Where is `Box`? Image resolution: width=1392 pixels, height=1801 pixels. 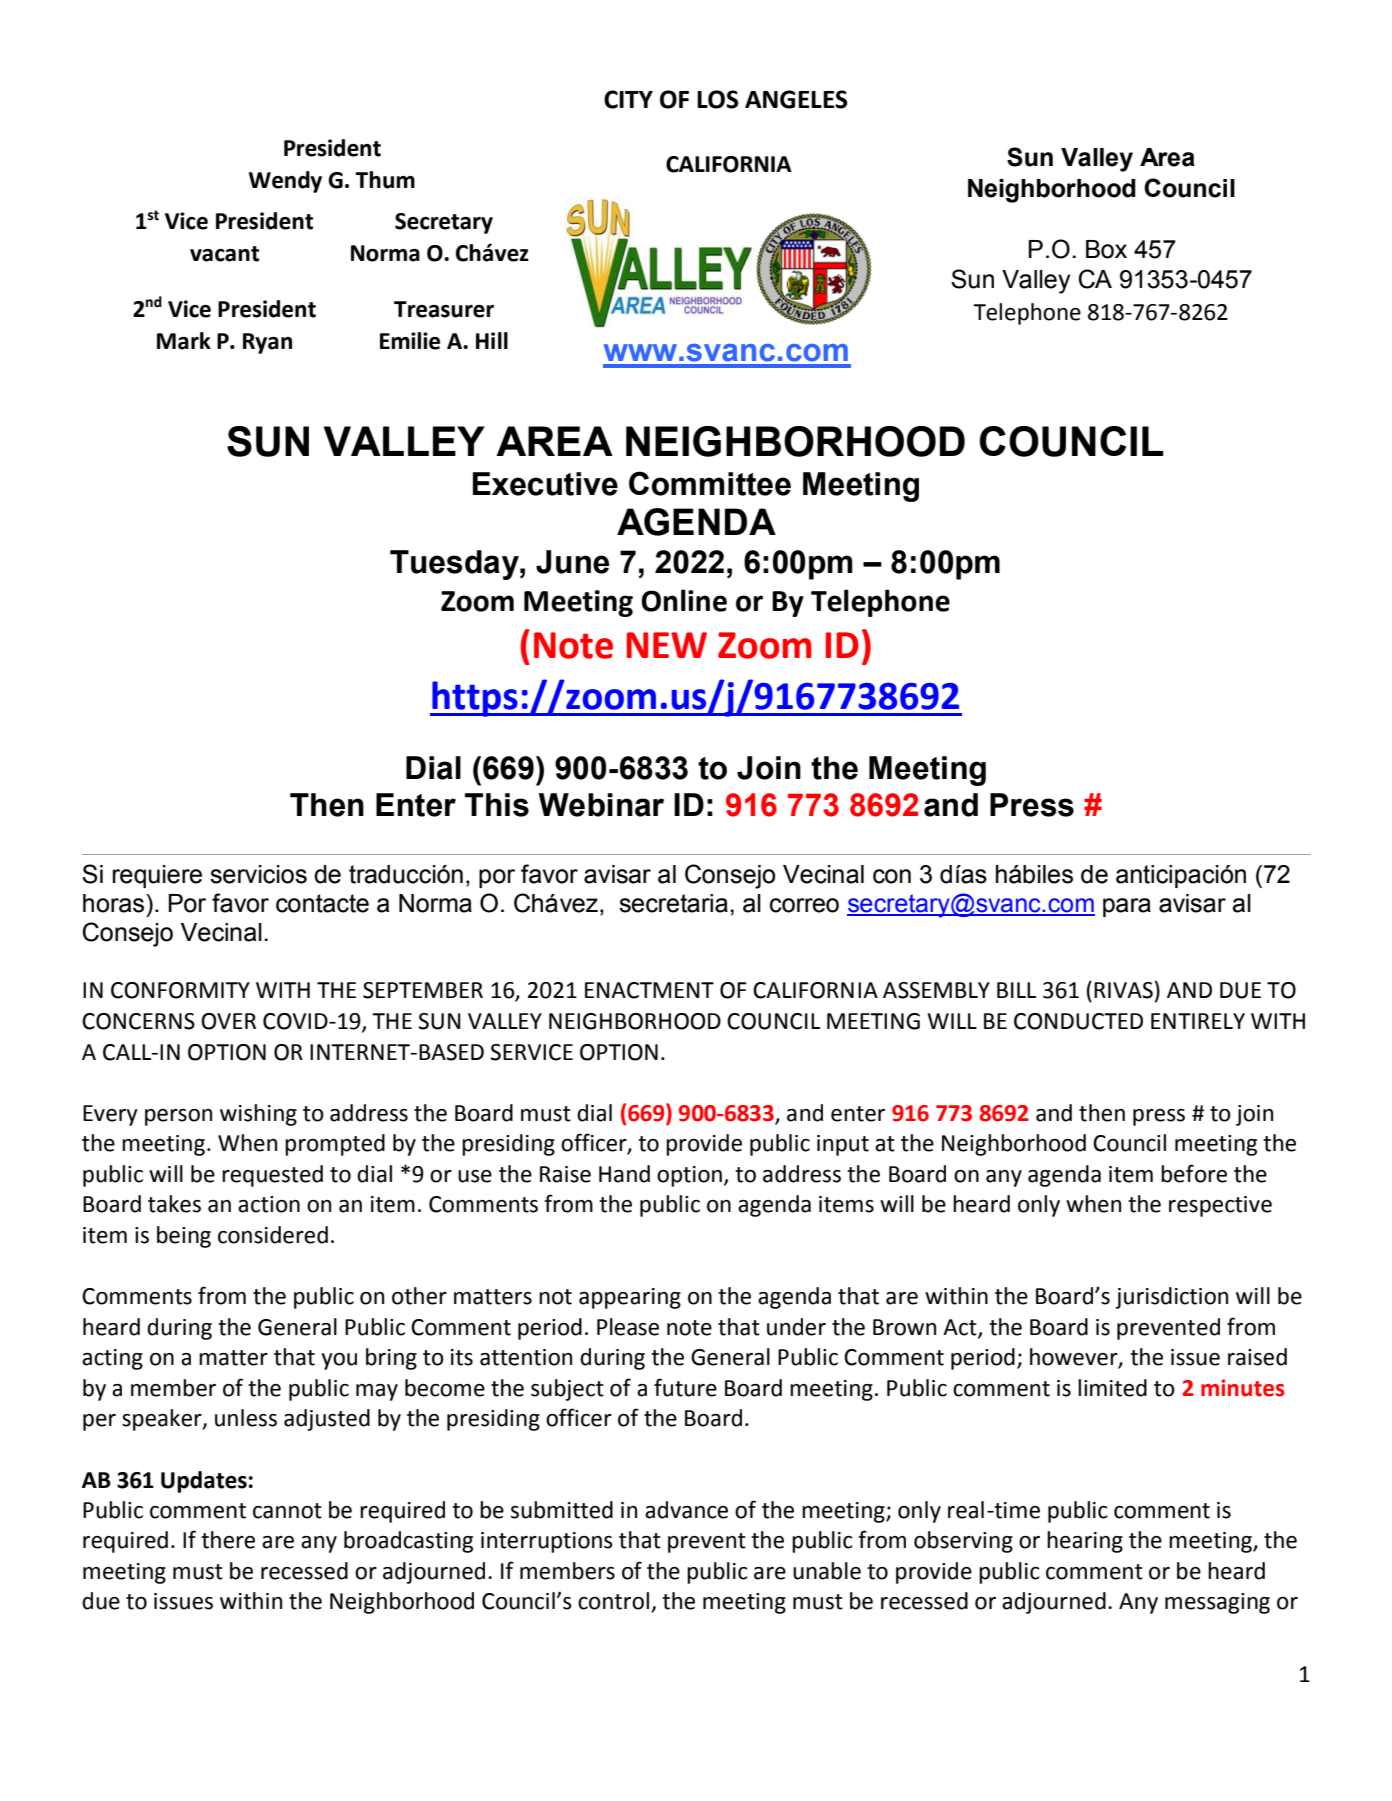
Box is located at coordinates (1106, 249).
